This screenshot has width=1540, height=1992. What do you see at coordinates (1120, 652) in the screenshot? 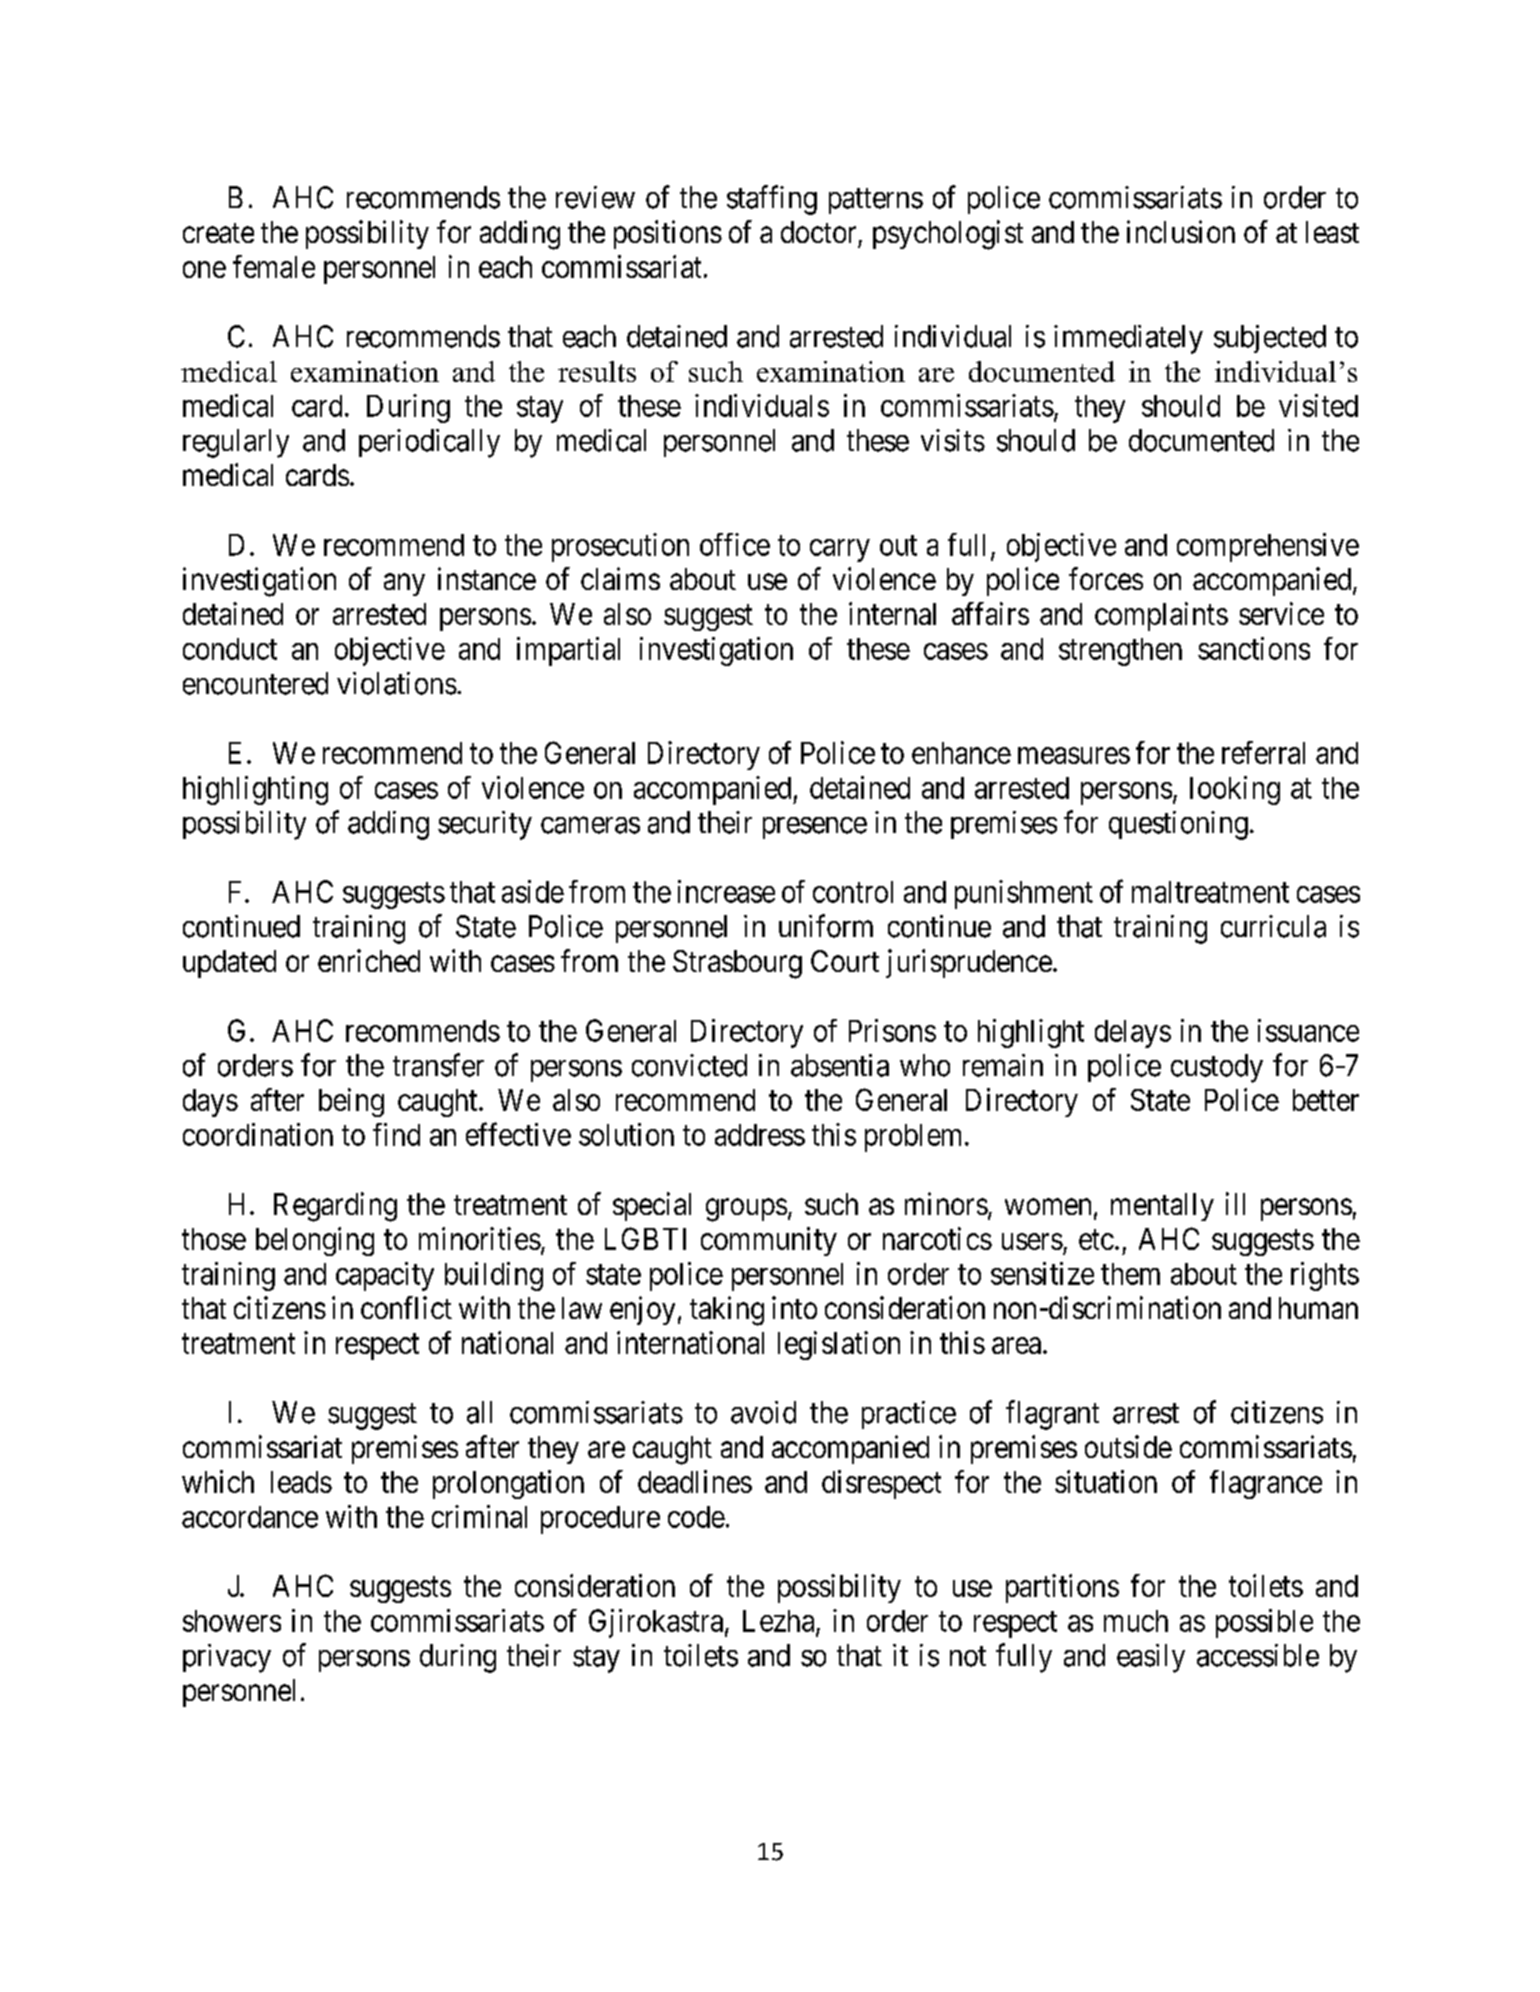
I see `strengthen` at bounding box center [1120, 652].
